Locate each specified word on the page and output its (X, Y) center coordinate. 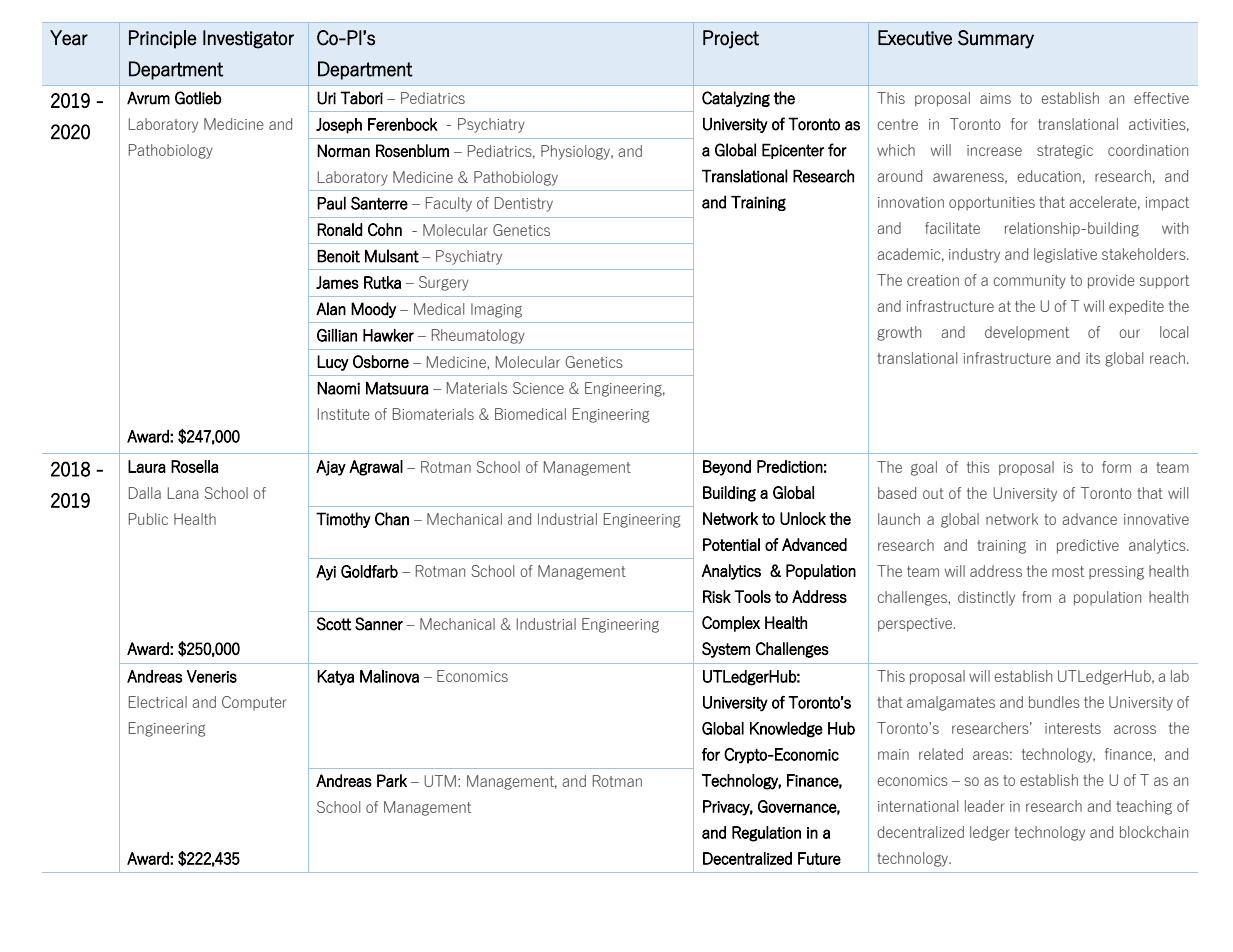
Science (538, 388)
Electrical (158, 702)
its (1093, 358)
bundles (1054, 702)
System (726, 650)
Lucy (333, 363)
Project (731, 39)
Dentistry (524, 204)
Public (148, 519)
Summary (996, 39)
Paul (331, 203)
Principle (162, 39)
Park (392, 780)
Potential (731, 544)
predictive (1088, 546)
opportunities (992, 204)
